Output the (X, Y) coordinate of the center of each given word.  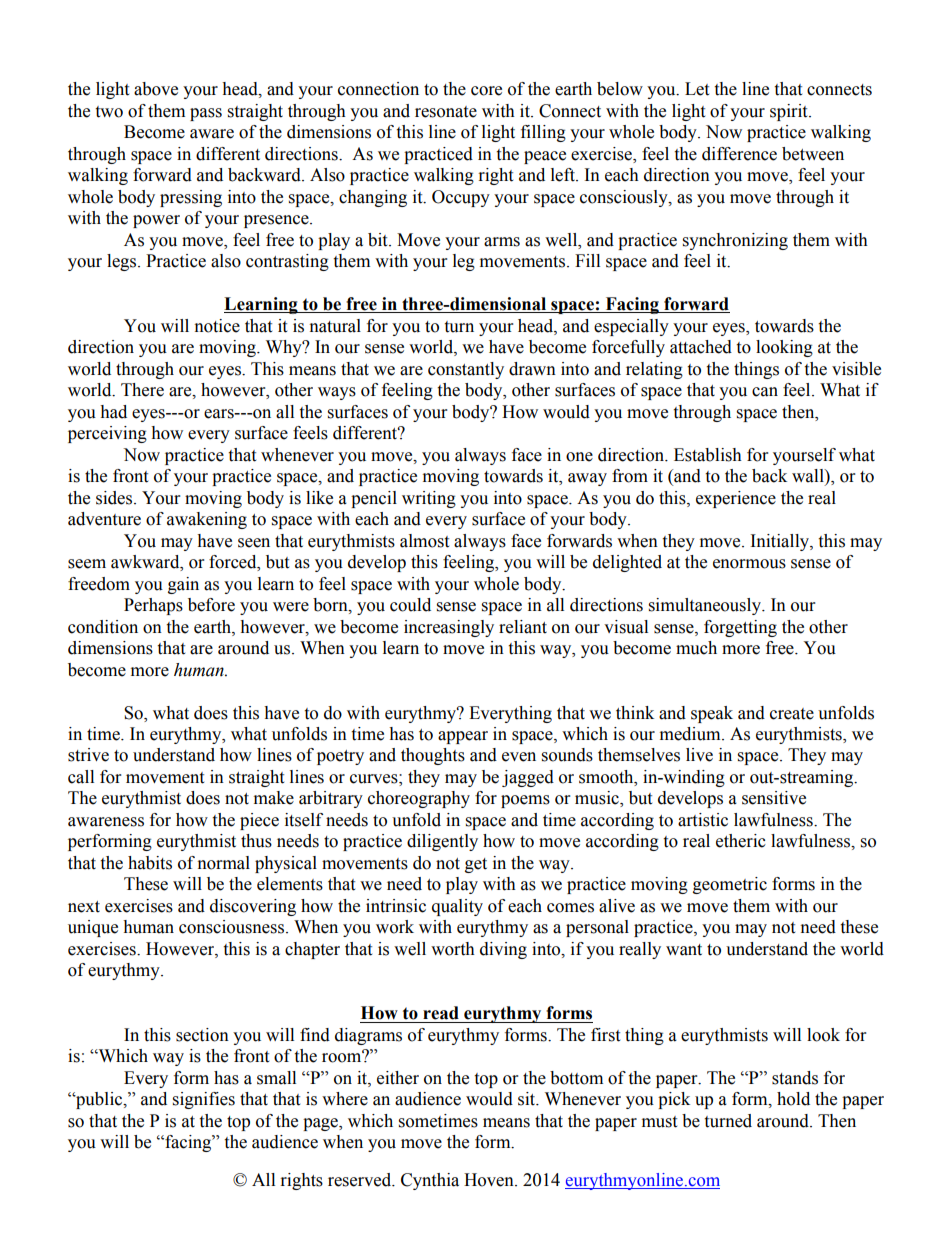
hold (793, 1099)
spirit (790, 112)
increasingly (449, 628)
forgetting (740, 628)
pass (206, 114)
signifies (204, 1100)
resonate (446, 112)
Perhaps (153, 606)
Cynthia (430, 1181)
